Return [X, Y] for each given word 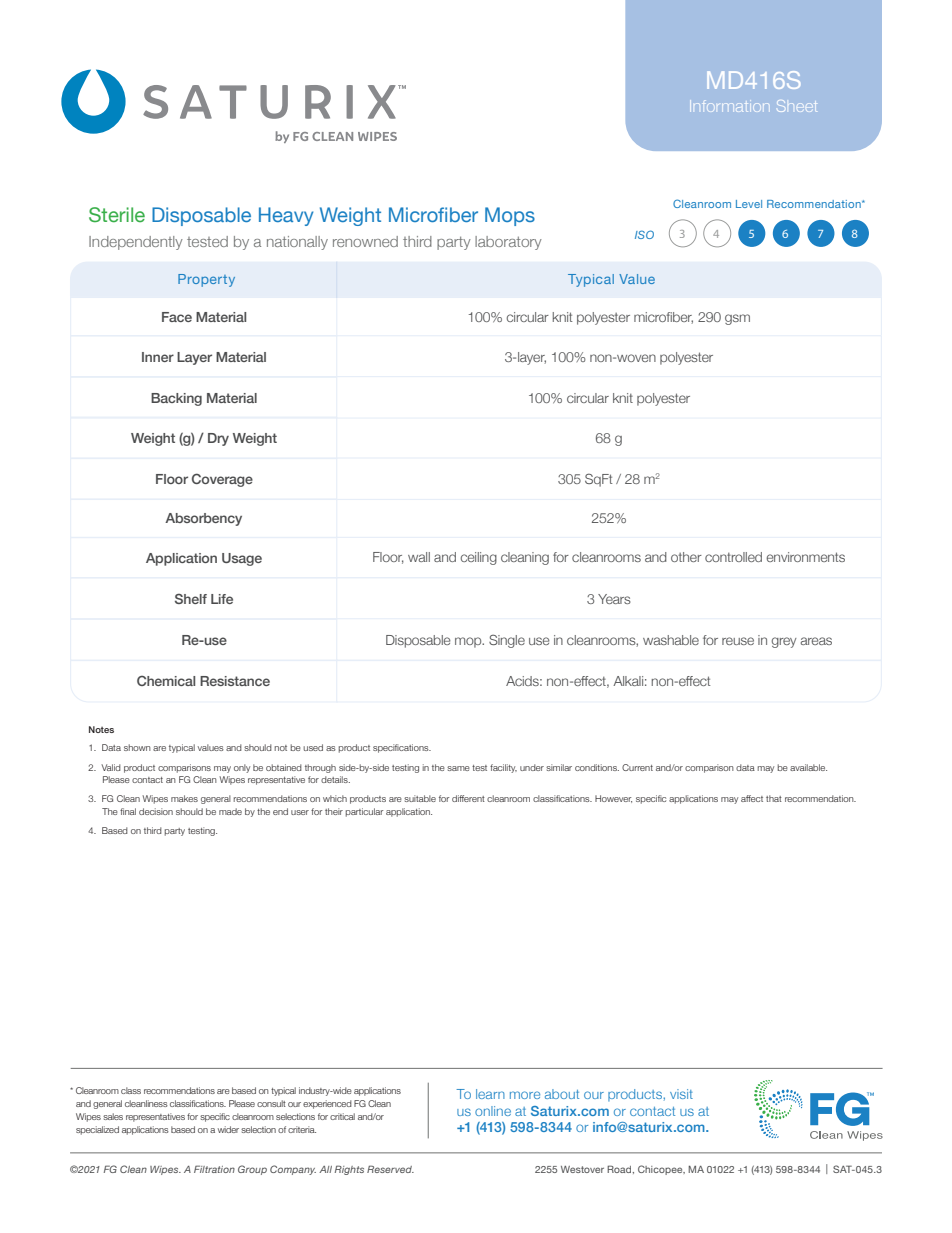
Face [177, 317]
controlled [733, 557]
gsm [737, 319]
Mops [510, 216]
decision [156, 811]
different [468, 798]
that [774, 798]
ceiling [478, 558]
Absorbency [203, 519]
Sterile [117, 215]
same [458, 768]
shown [137, 747]
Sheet [797, 106]
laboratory [508, 243]
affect [752, 798]
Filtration [214, 1169]
